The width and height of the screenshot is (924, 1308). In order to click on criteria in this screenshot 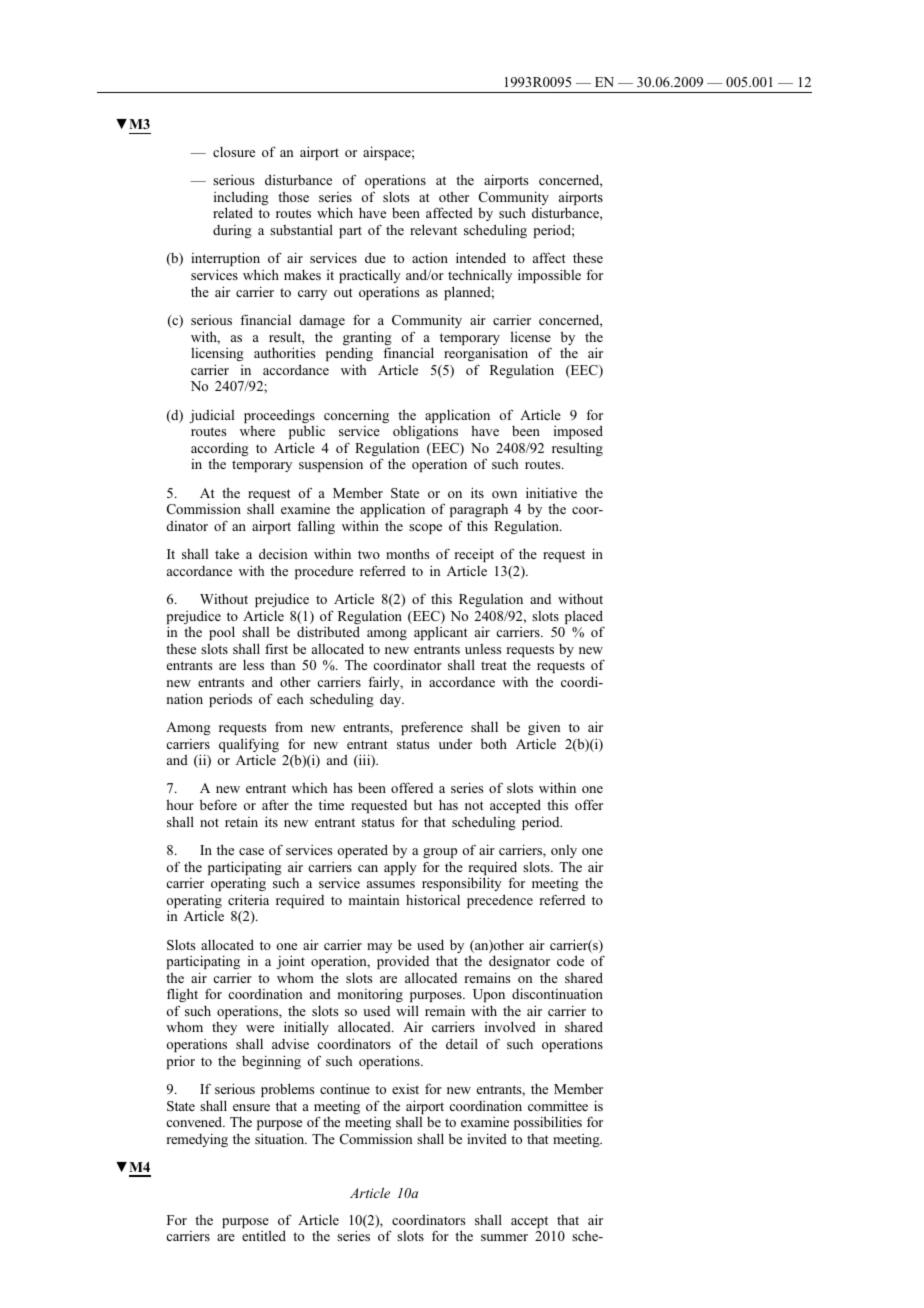, I will do `click(248, 899)`.
